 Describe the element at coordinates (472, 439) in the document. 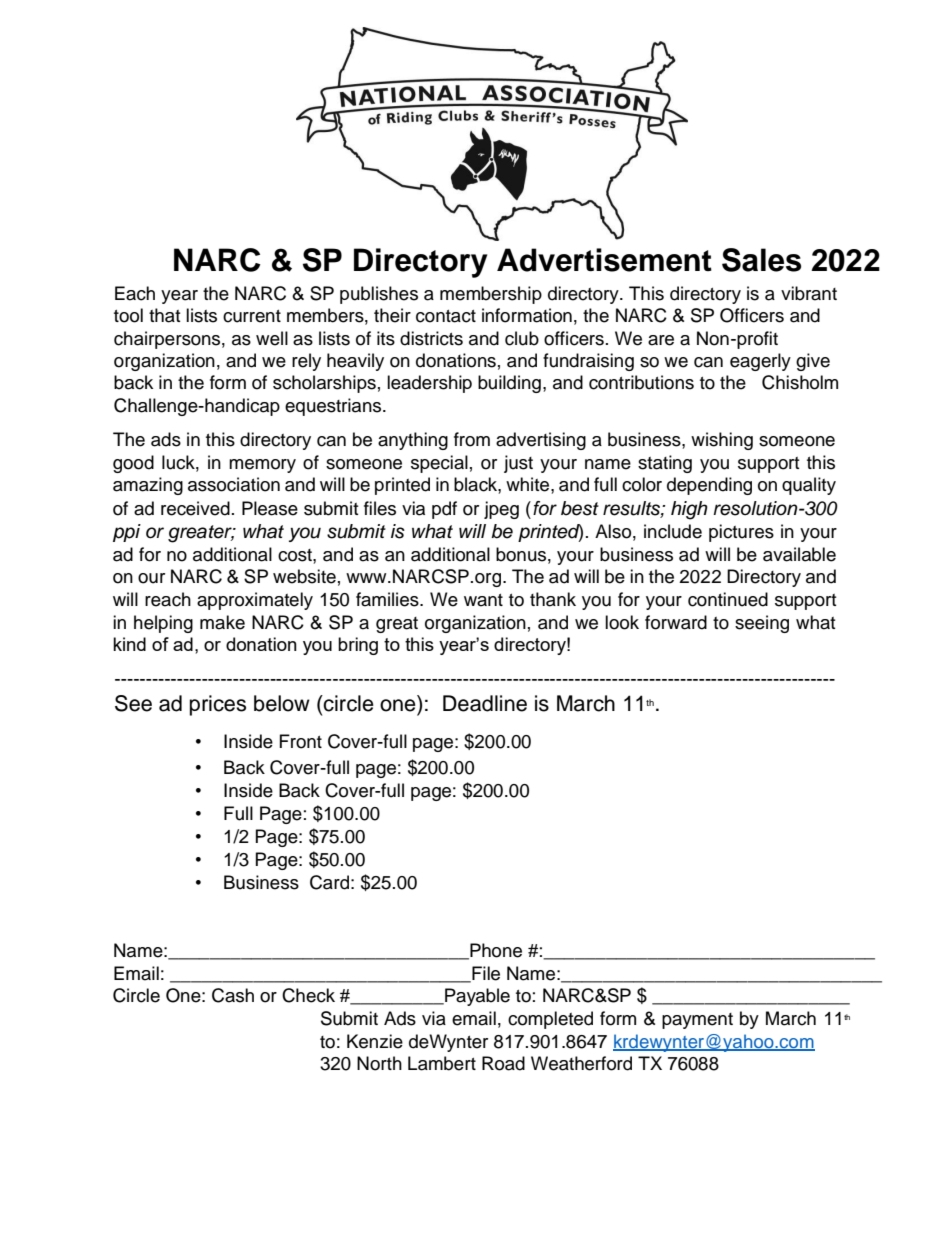

I see `from` at that location.
